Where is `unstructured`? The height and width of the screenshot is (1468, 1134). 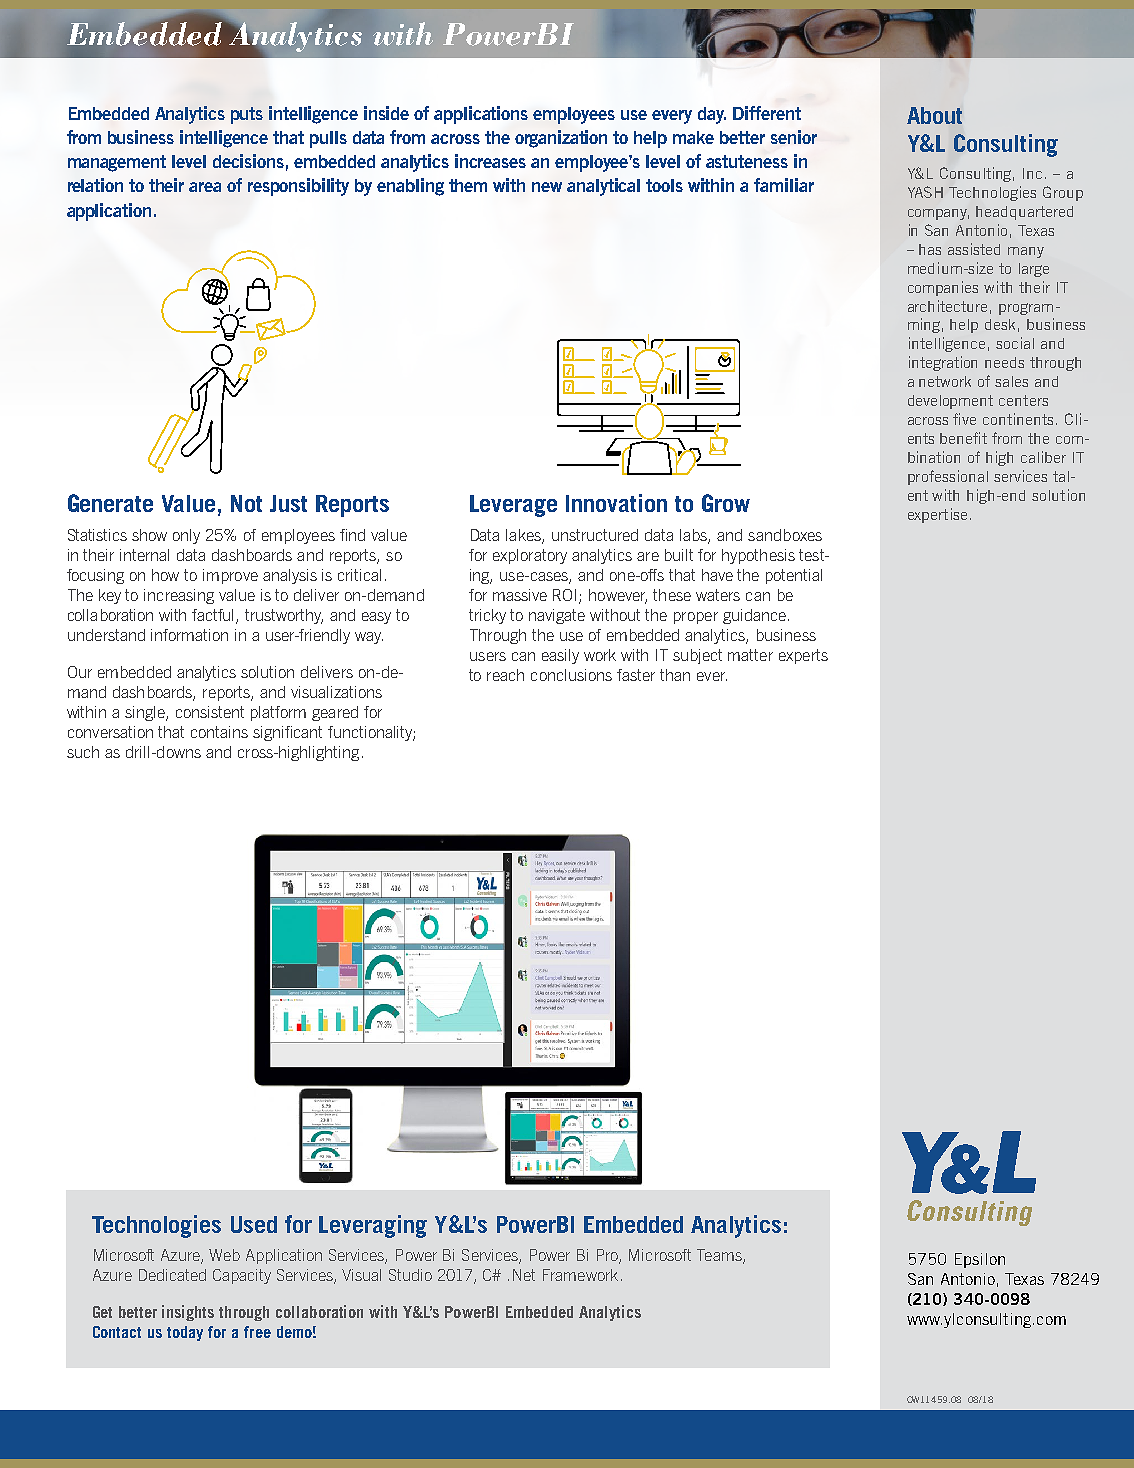
unstructured is located at coordinates (595, 535).
